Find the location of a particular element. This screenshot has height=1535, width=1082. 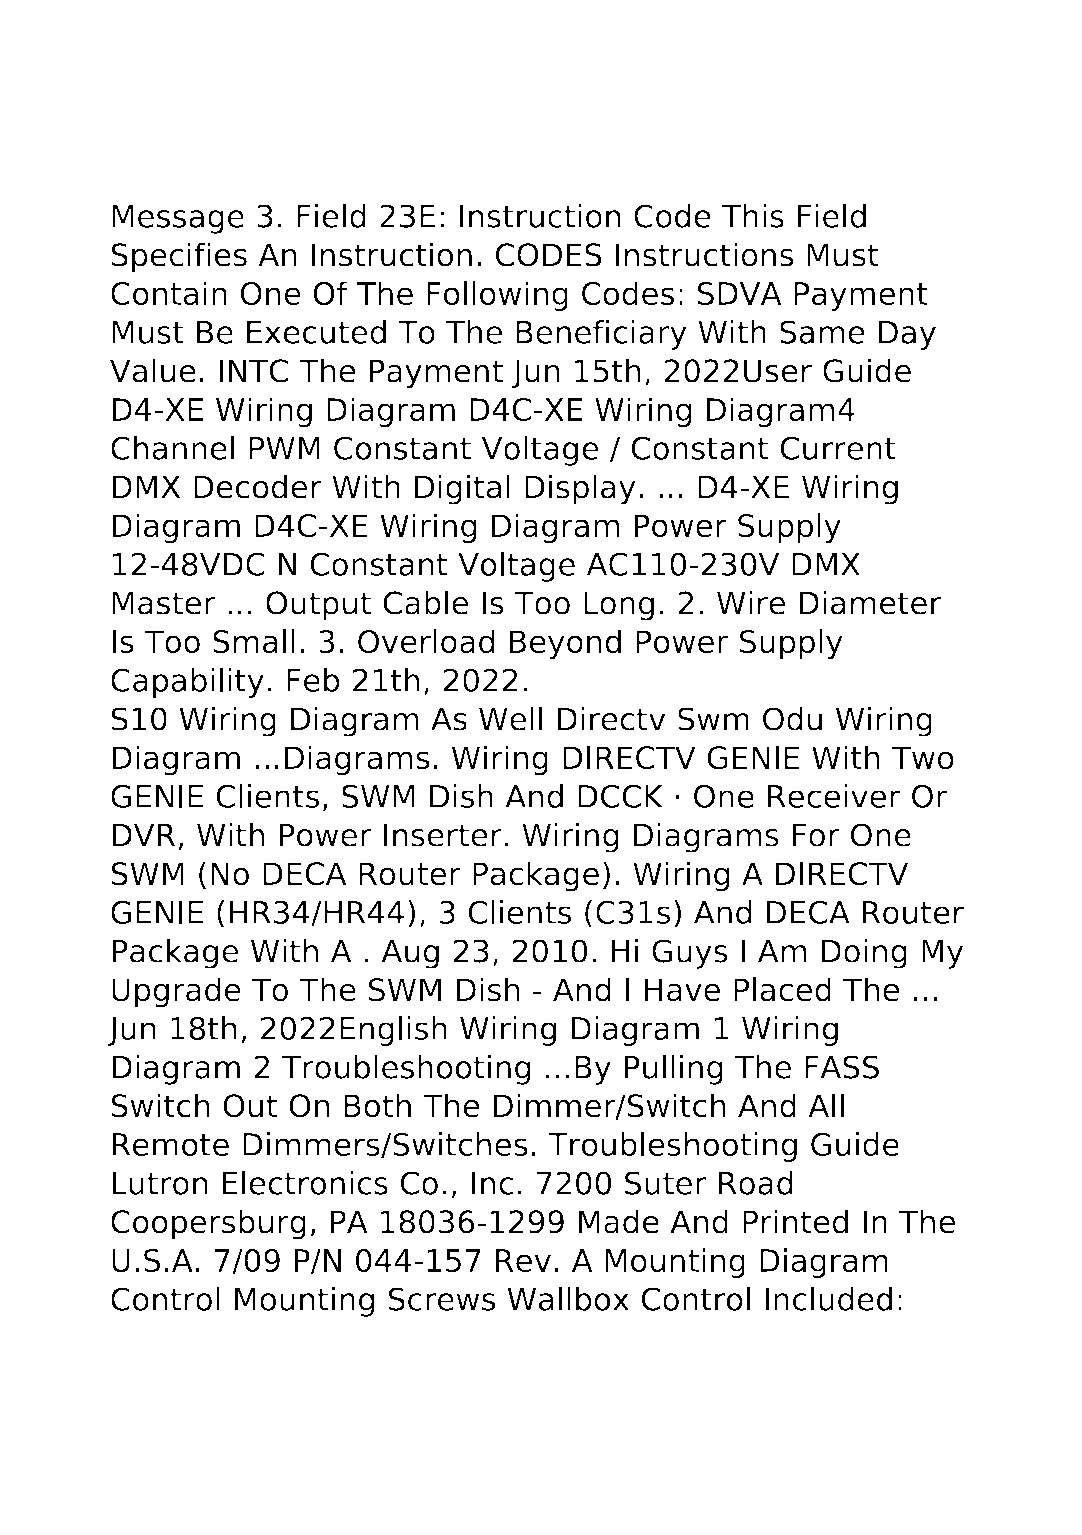

This is located at coordinates (752, 216).
